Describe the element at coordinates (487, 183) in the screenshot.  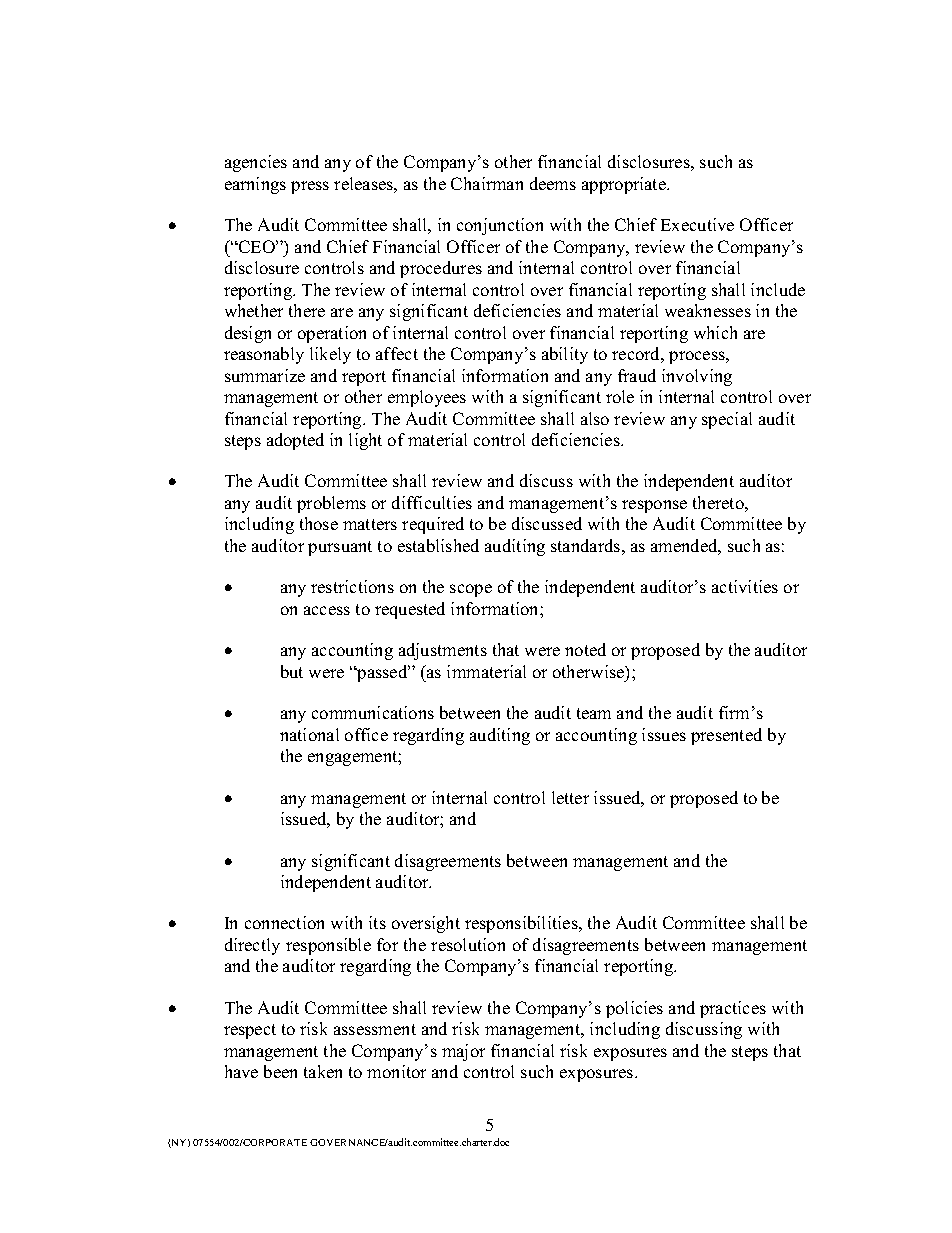
I see `Chairman` at that location.
